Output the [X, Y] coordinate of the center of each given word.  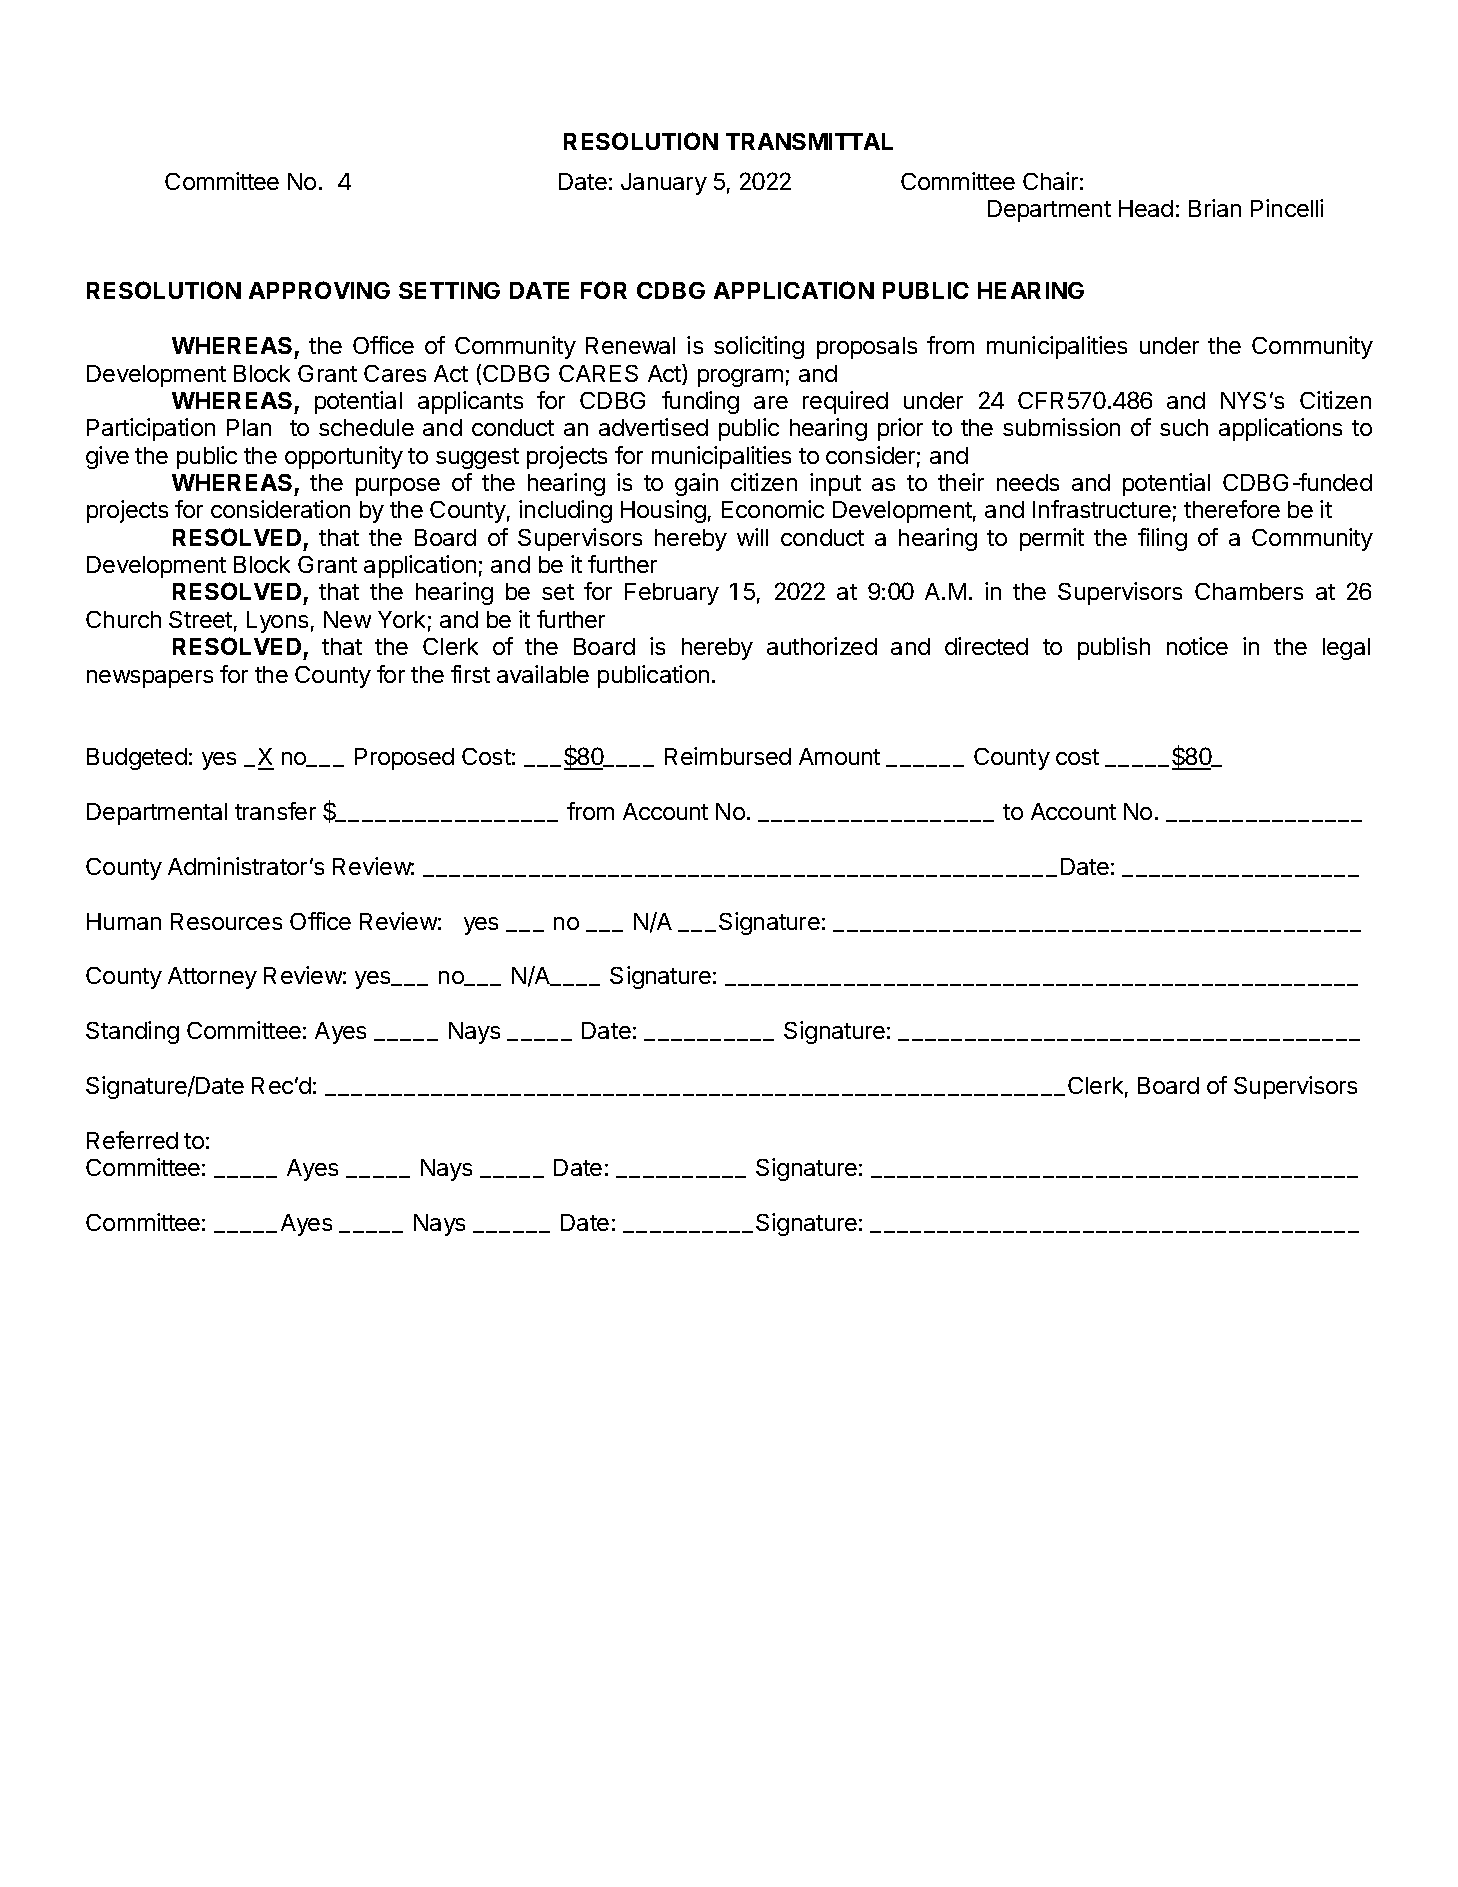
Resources [226, 921]
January [664, 184]
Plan [249, 427]
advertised [653, 427]
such [1184, 427]
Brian [1215, 208]
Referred [132, 1140]
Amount [839, 756]
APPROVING [319, 290]
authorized [822, 646]
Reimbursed [728, 756]
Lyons [277, 622]
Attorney [212, 978]
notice [1197, 646]
